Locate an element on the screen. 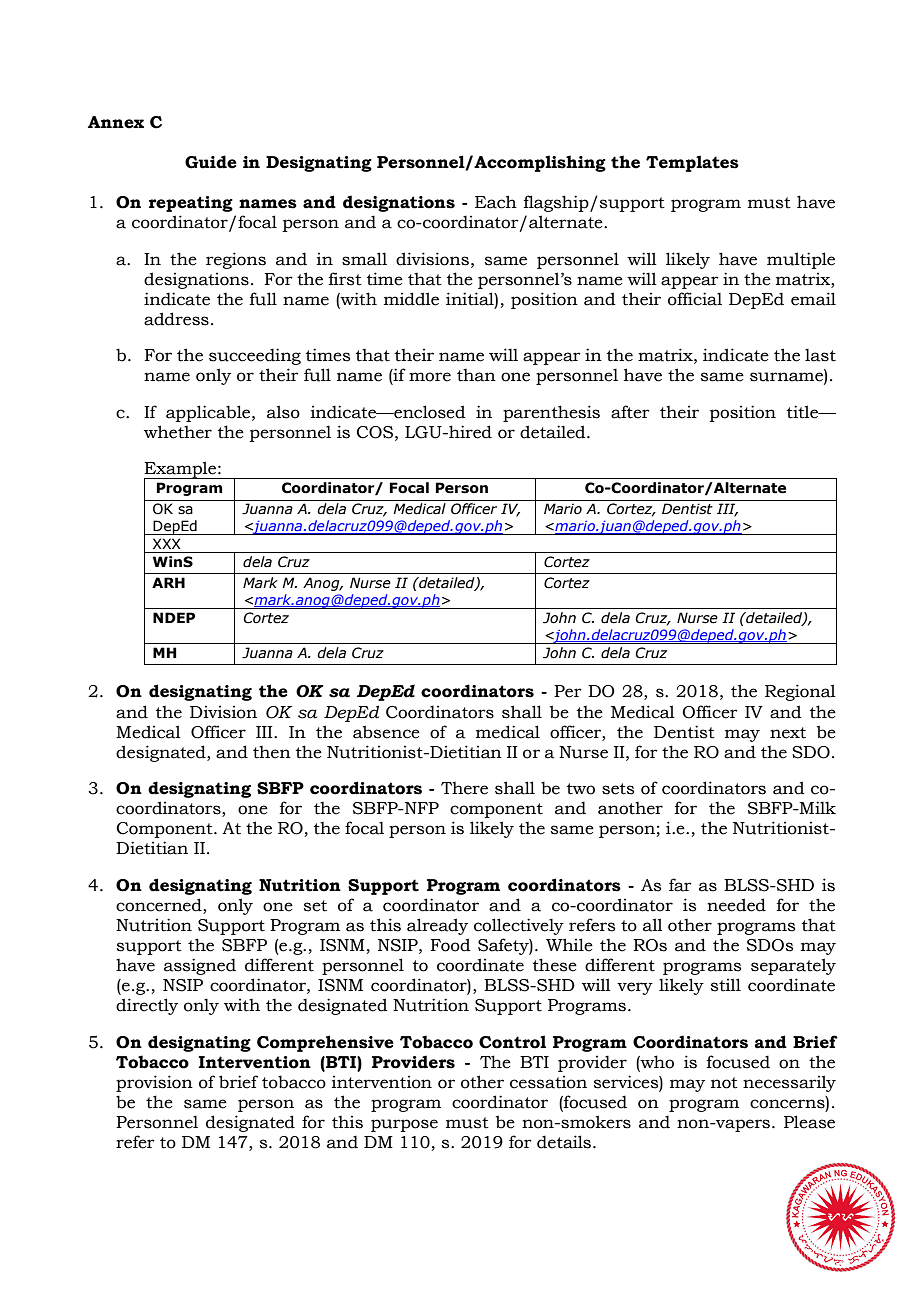  Regional is located at coordinates (800, 692).
